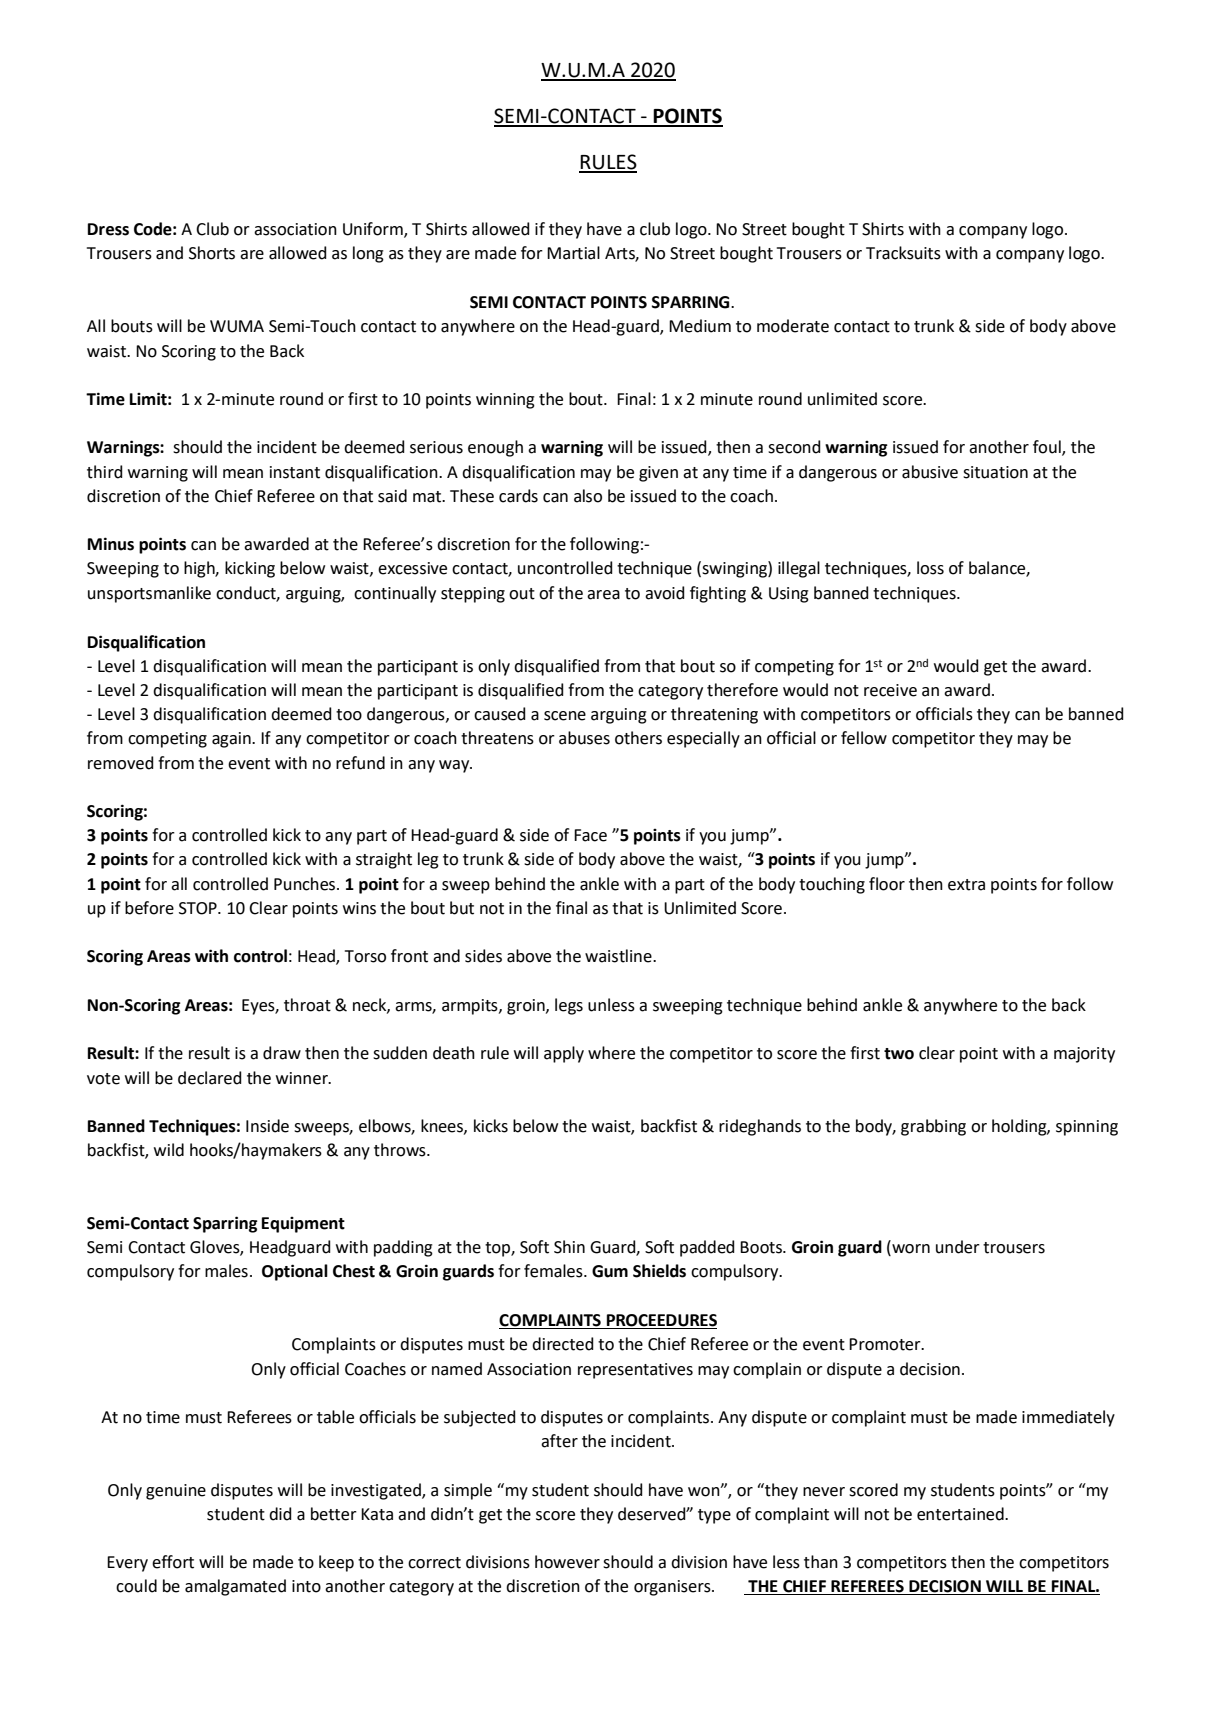 Image resolution: width=1216 pixels, height=1721 pixels. I want to click on Shin, so click(569, 1247).
